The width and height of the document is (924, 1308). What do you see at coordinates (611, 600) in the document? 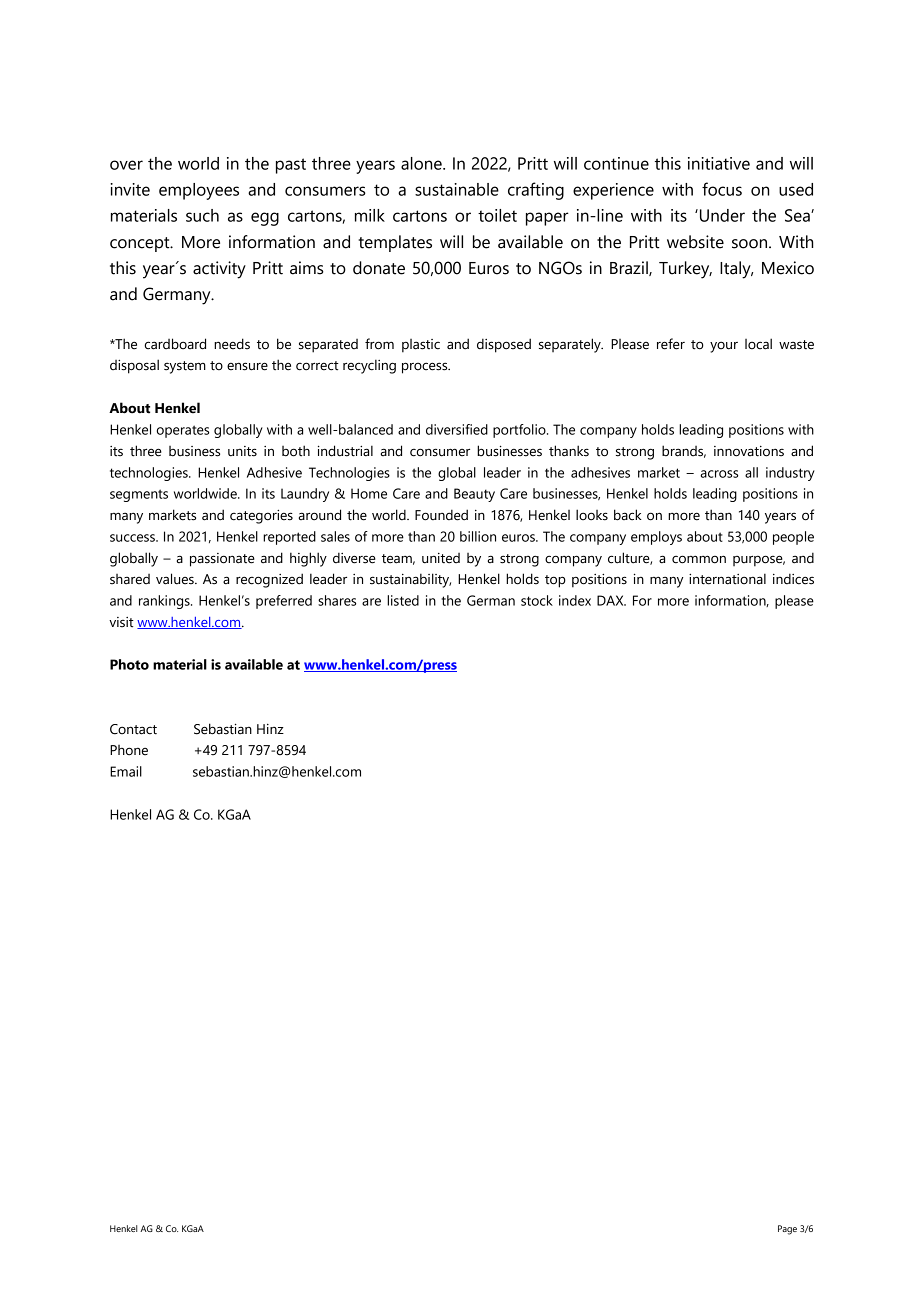
I see `DAX` at bounding box center [611, 600].
